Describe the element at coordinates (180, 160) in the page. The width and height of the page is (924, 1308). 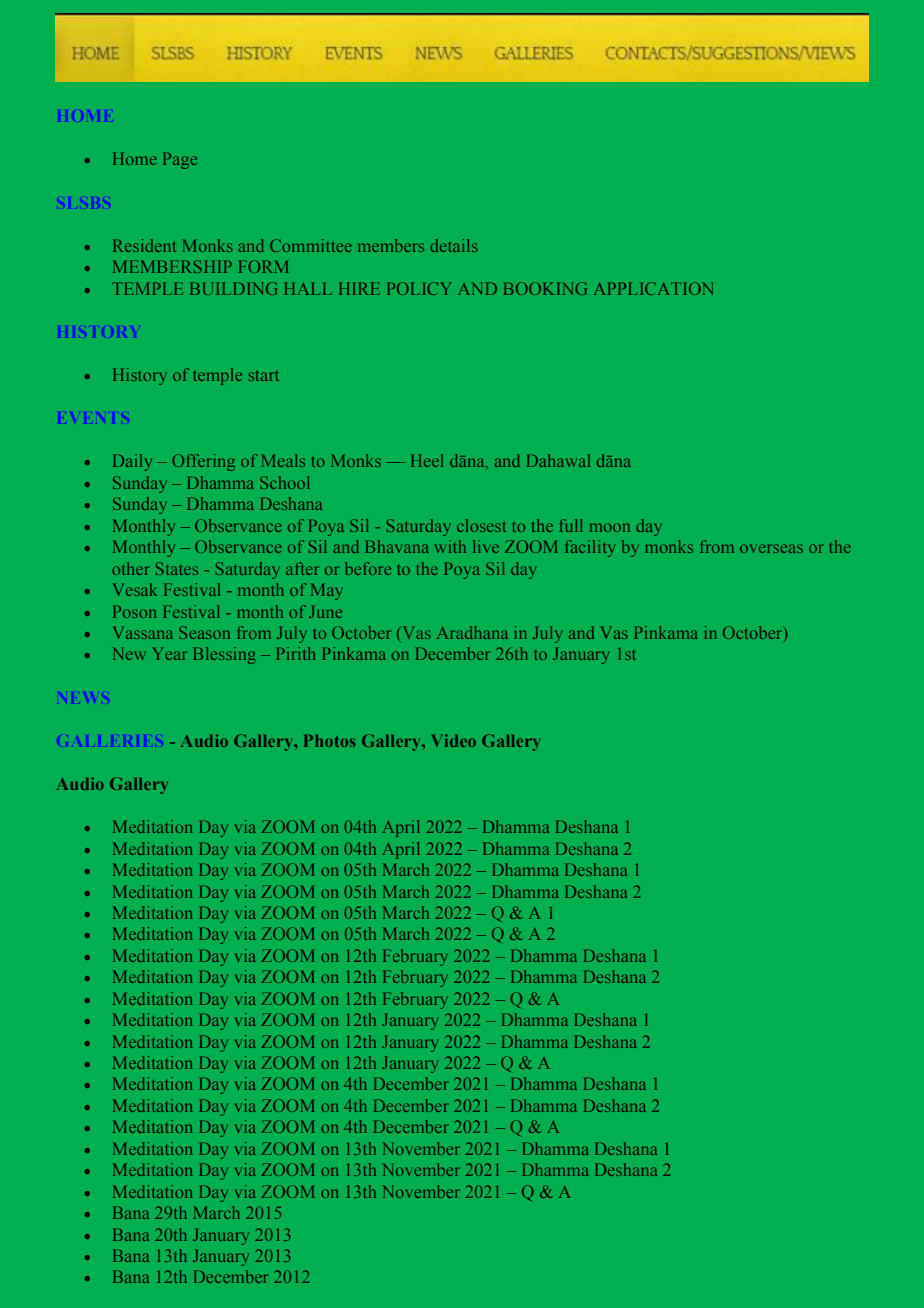
I see `Page` at that location.
